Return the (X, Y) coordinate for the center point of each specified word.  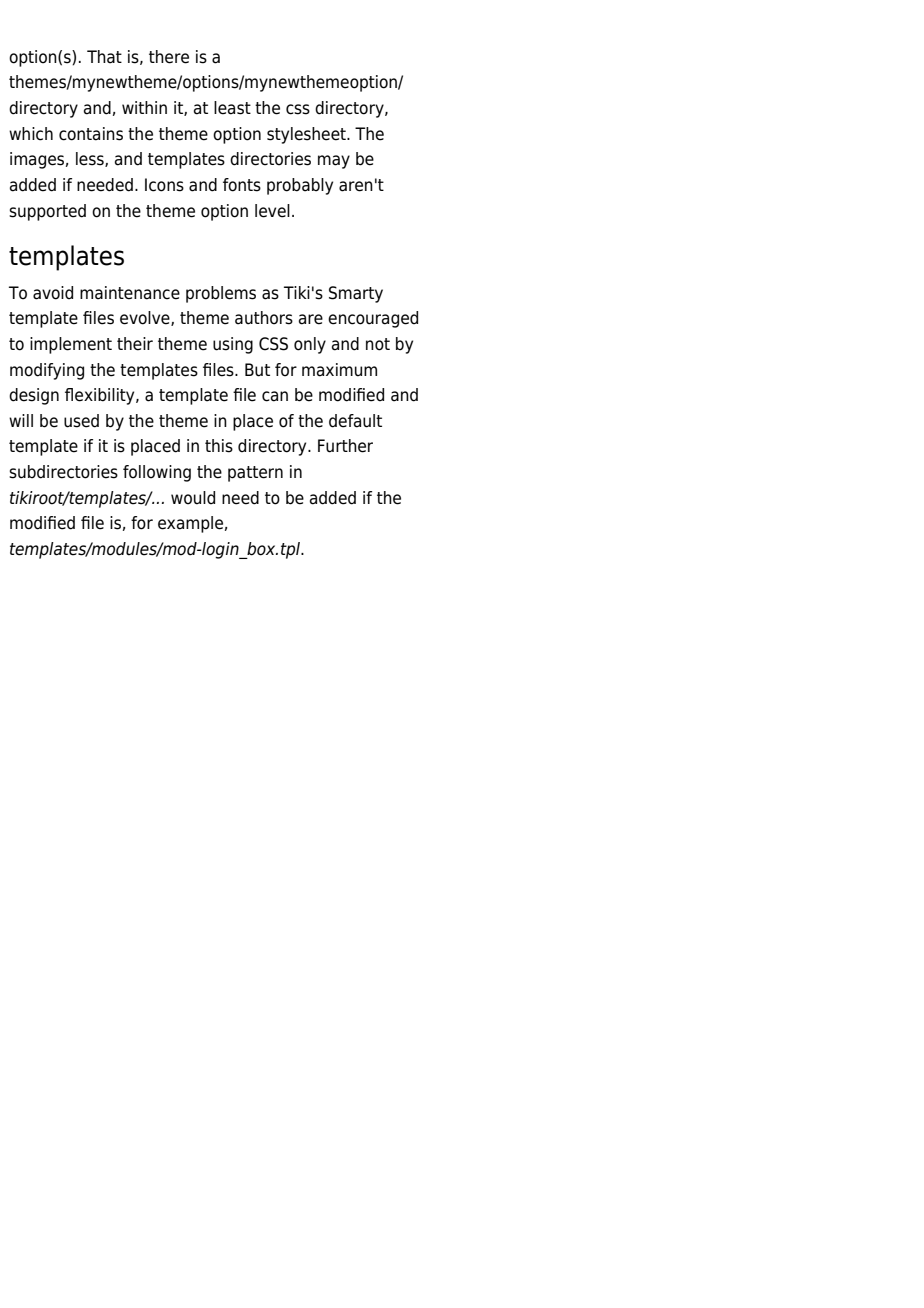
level (272, 211)
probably (300, 186)
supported (47, 212)
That (104, 57)
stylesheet (307, 135)
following (157, 473)
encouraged (373, 319)
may (334, 162)
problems (221, 294)
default (355, 421)
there (169, 57)
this (219, 446)
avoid (53, 293)
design (34, 396)
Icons (164, 185)
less (91, 159)
